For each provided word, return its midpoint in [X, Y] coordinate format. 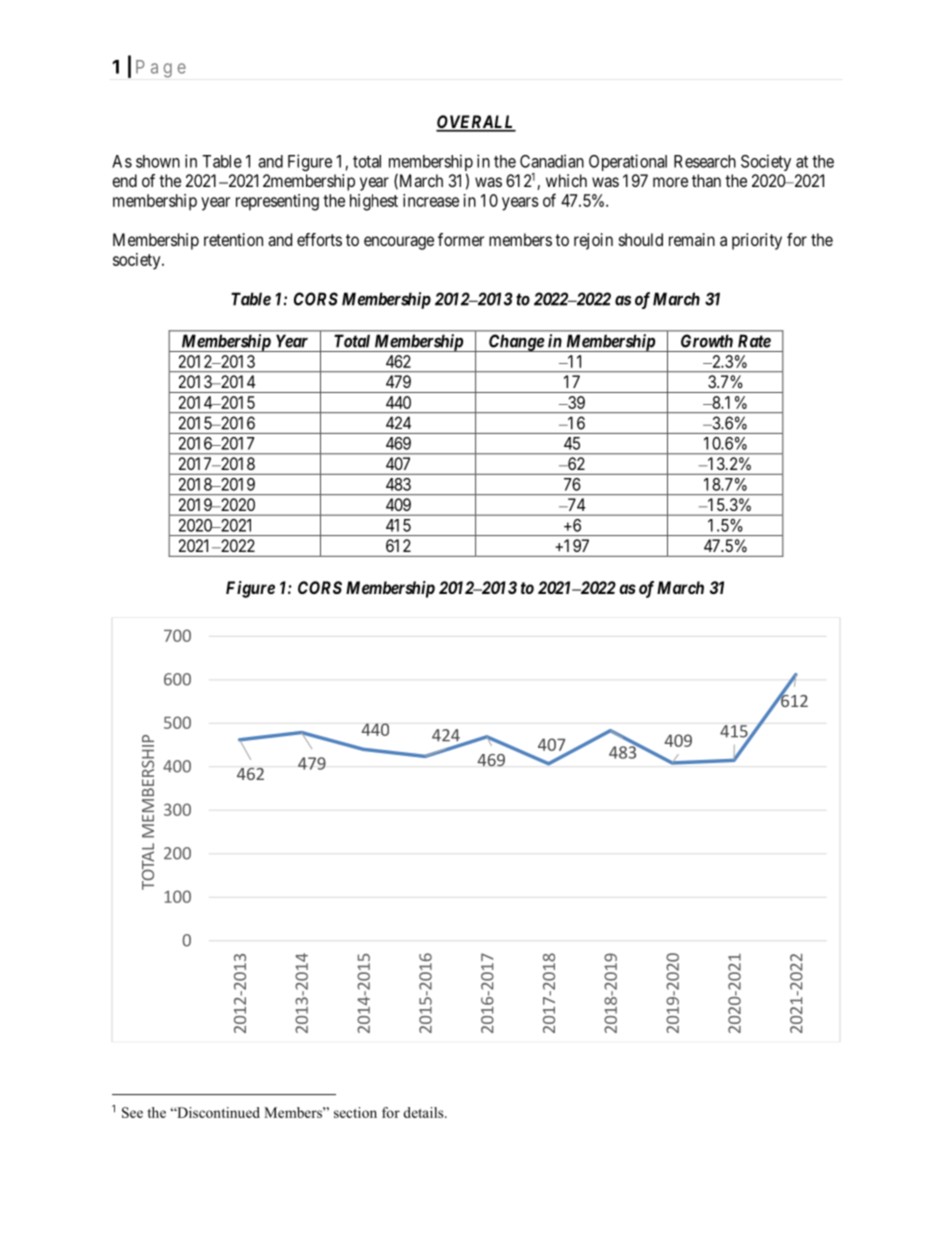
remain [692, 239]
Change [516, 343]
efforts [319, 239]
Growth [707, 341]
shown [158, 161]
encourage [399, 243]
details [424, 1112]
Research [705, 161]
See [132, 1112]
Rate [754, 341]
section [355, 1112]
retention [233, 239]
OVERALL [476, 123]
